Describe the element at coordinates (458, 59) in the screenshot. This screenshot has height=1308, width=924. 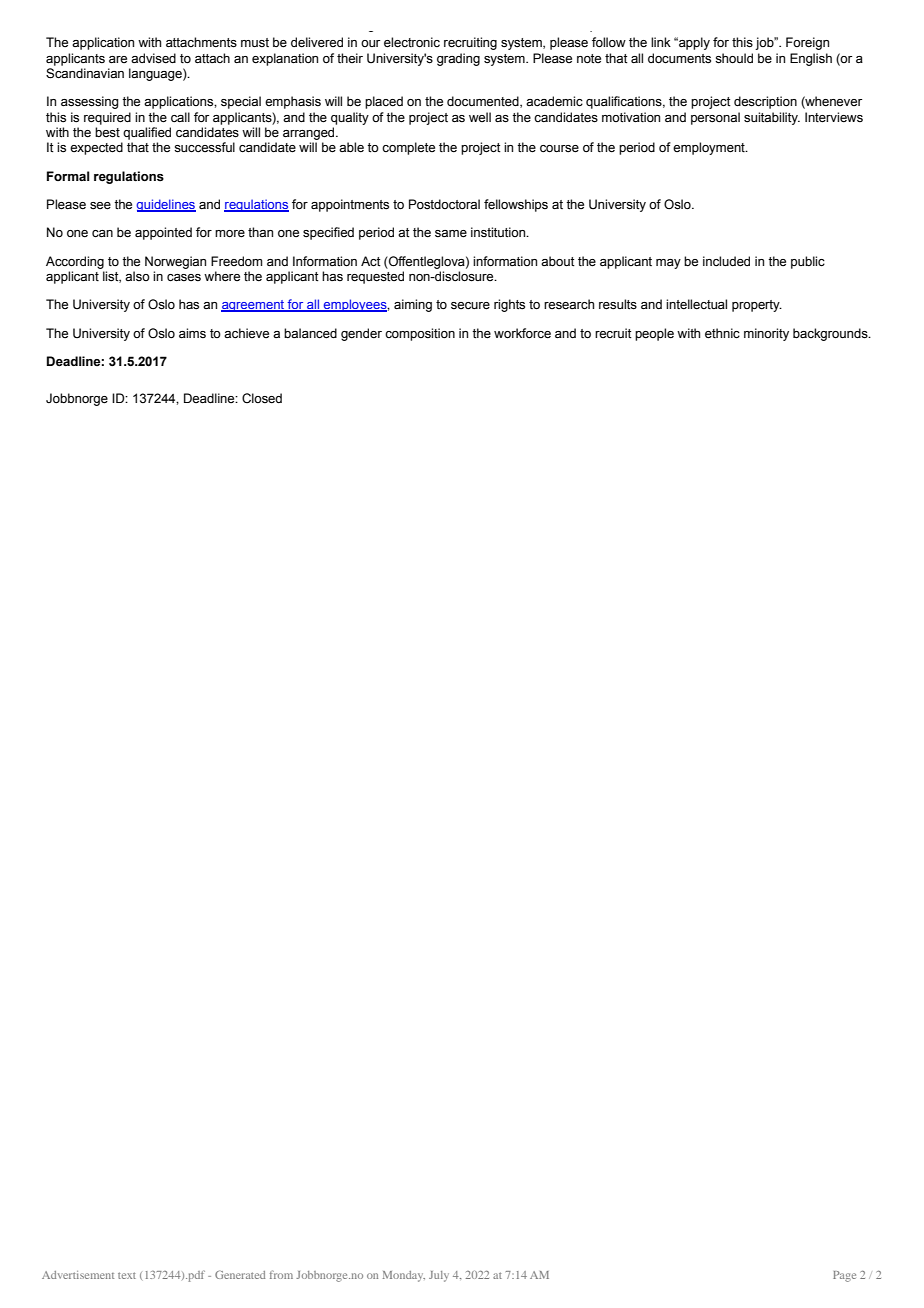
I see `grading` at that location.
